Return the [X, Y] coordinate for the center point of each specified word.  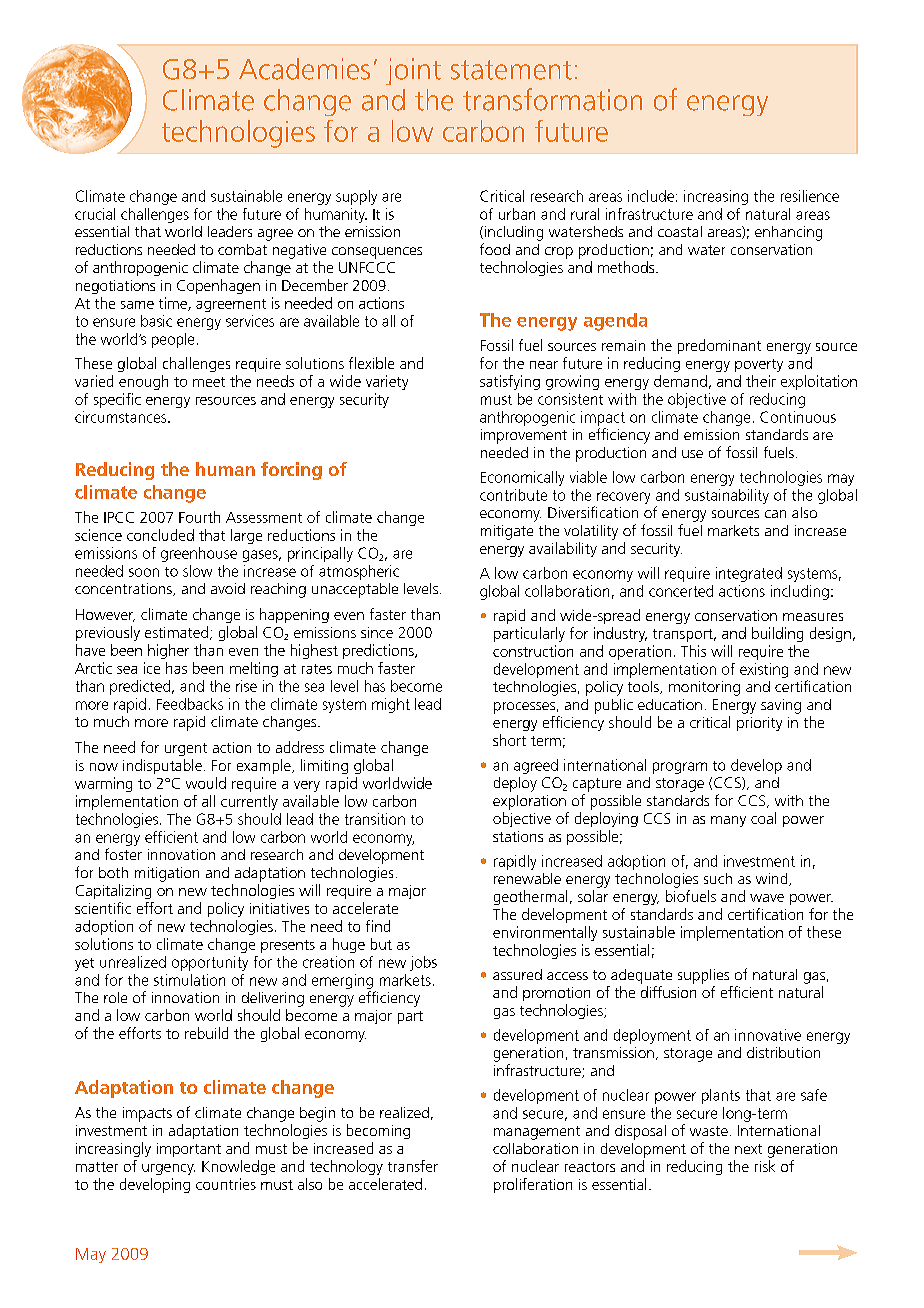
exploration [529, 802]
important [189, 1150]
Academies [304, 69]
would [206, 783]
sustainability [727, 496]
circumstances [122, 417]
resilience [810, 196]
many [728, 821]
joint [413, 71]
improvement [524, 436]
